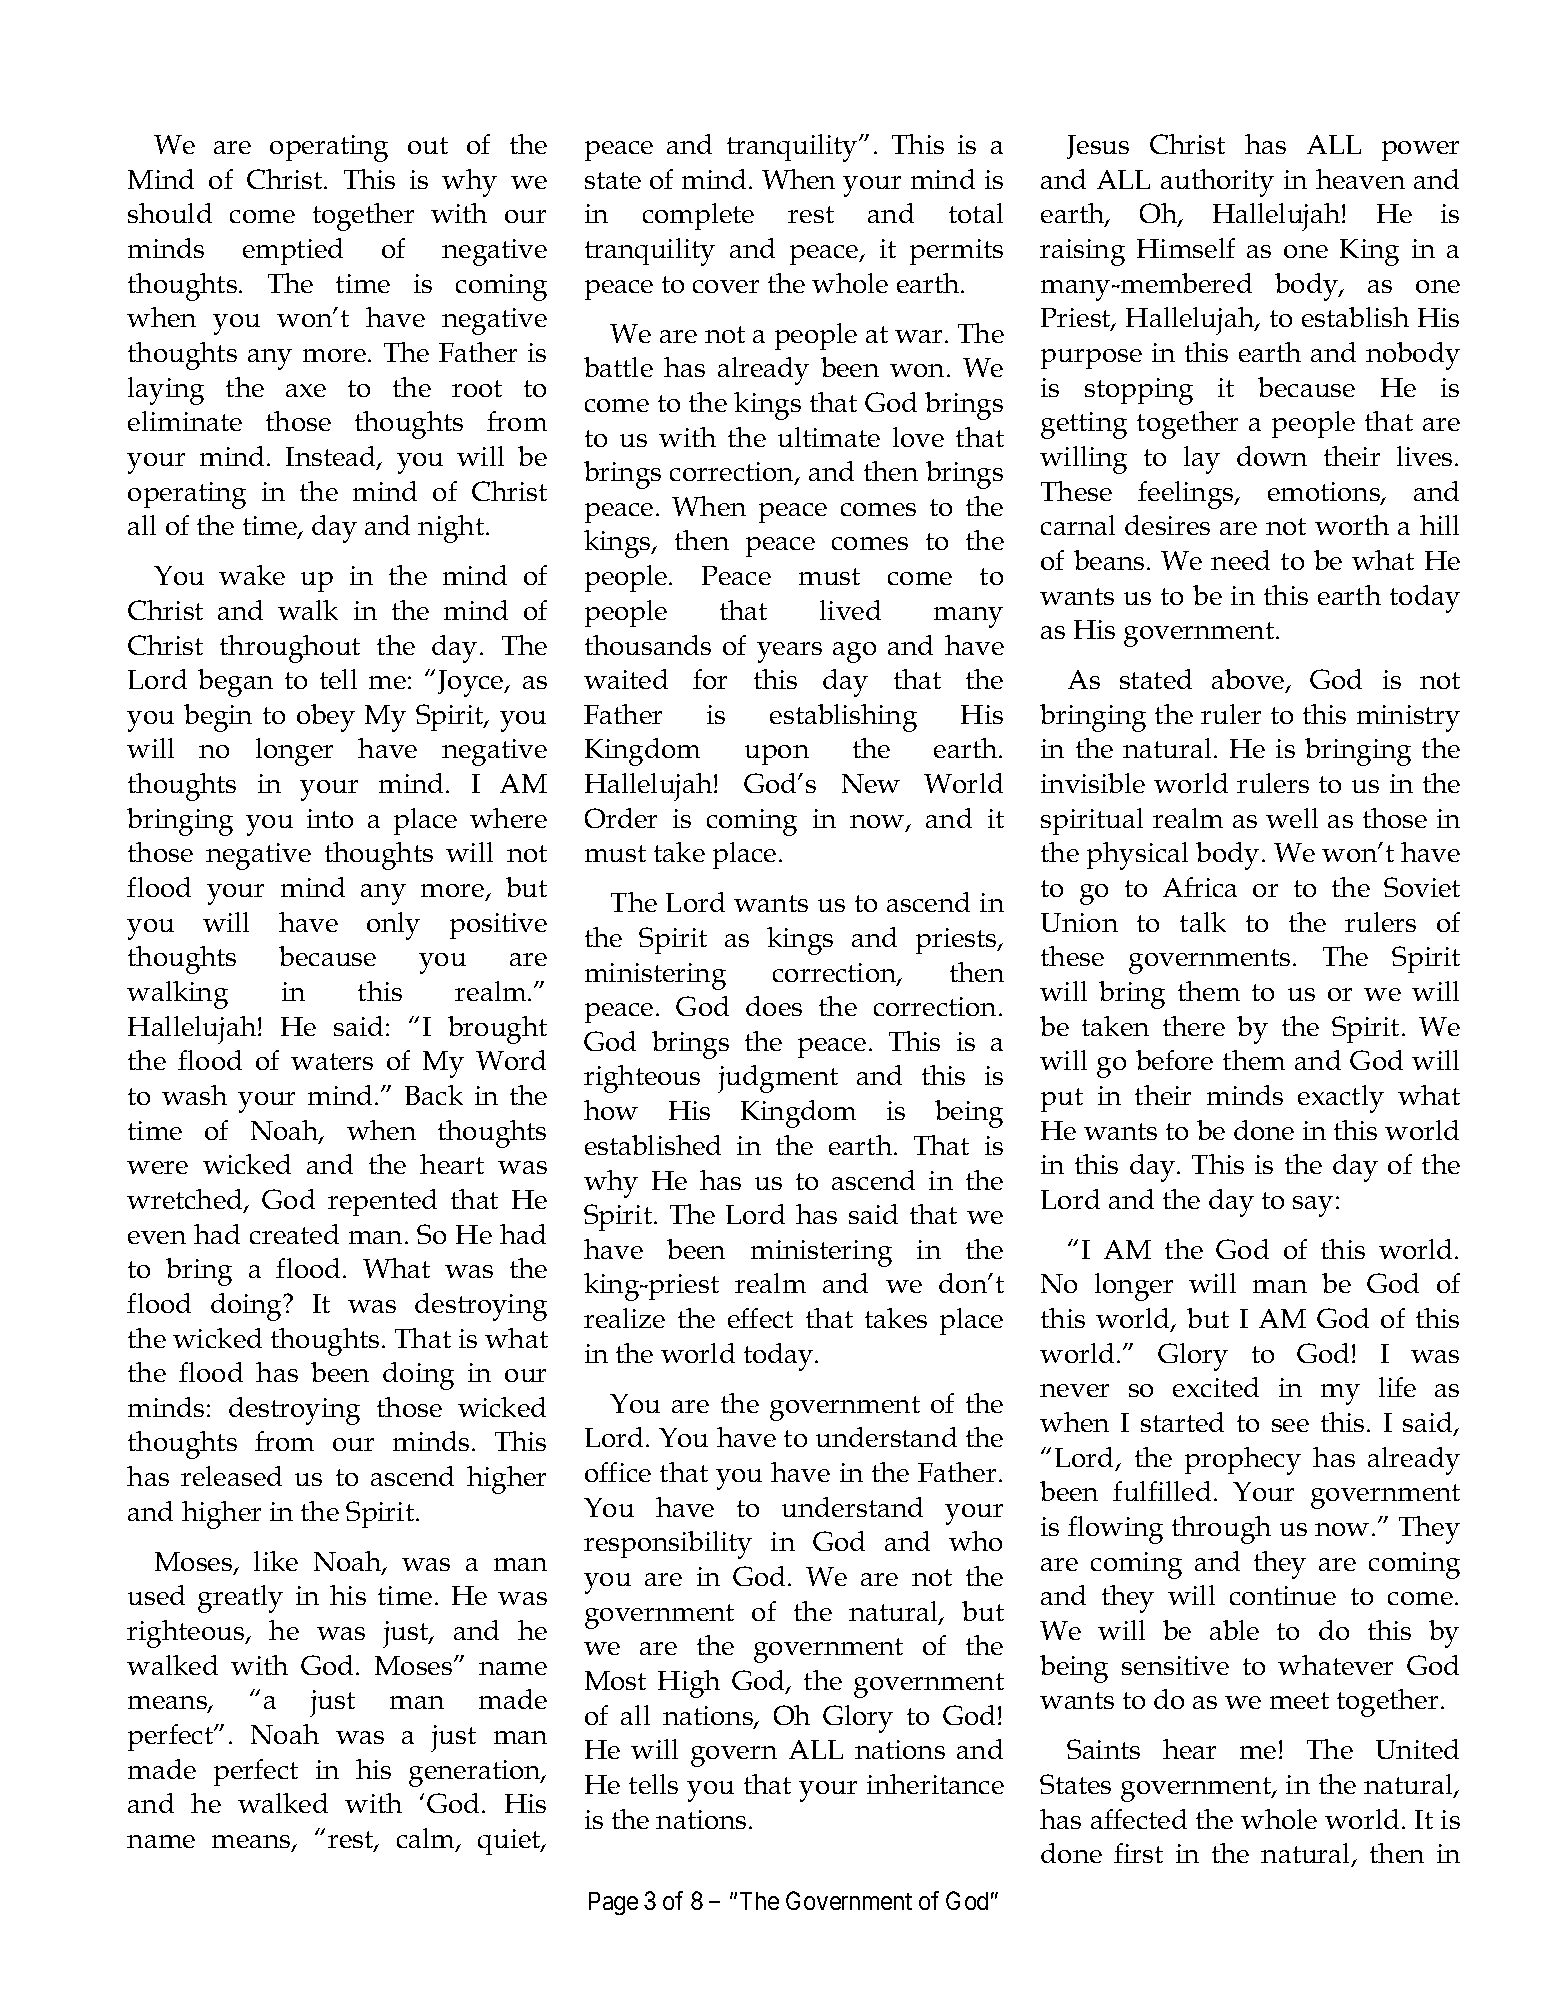 The image size is (1552, 2008). Describe the element at coordinates (698, 216) in the image. I see `complete` at that location.
